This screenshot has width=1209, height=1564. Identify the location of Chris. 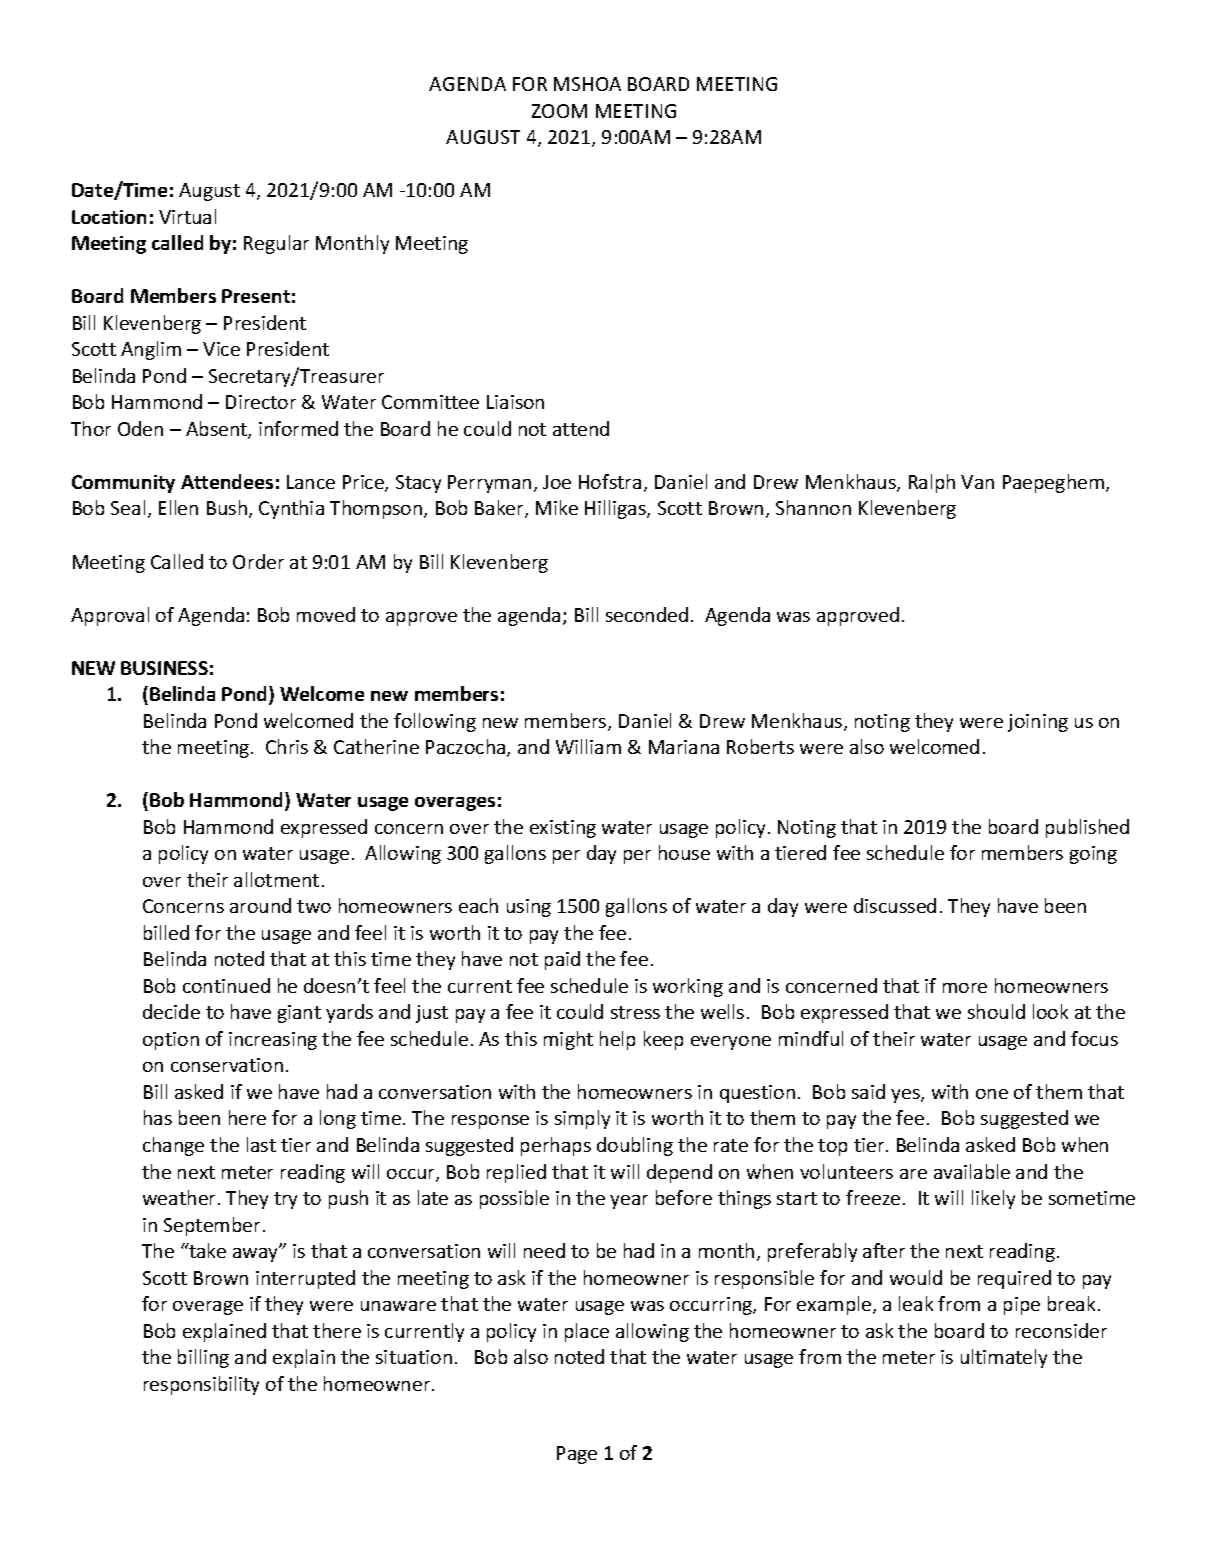
(287, 746).
